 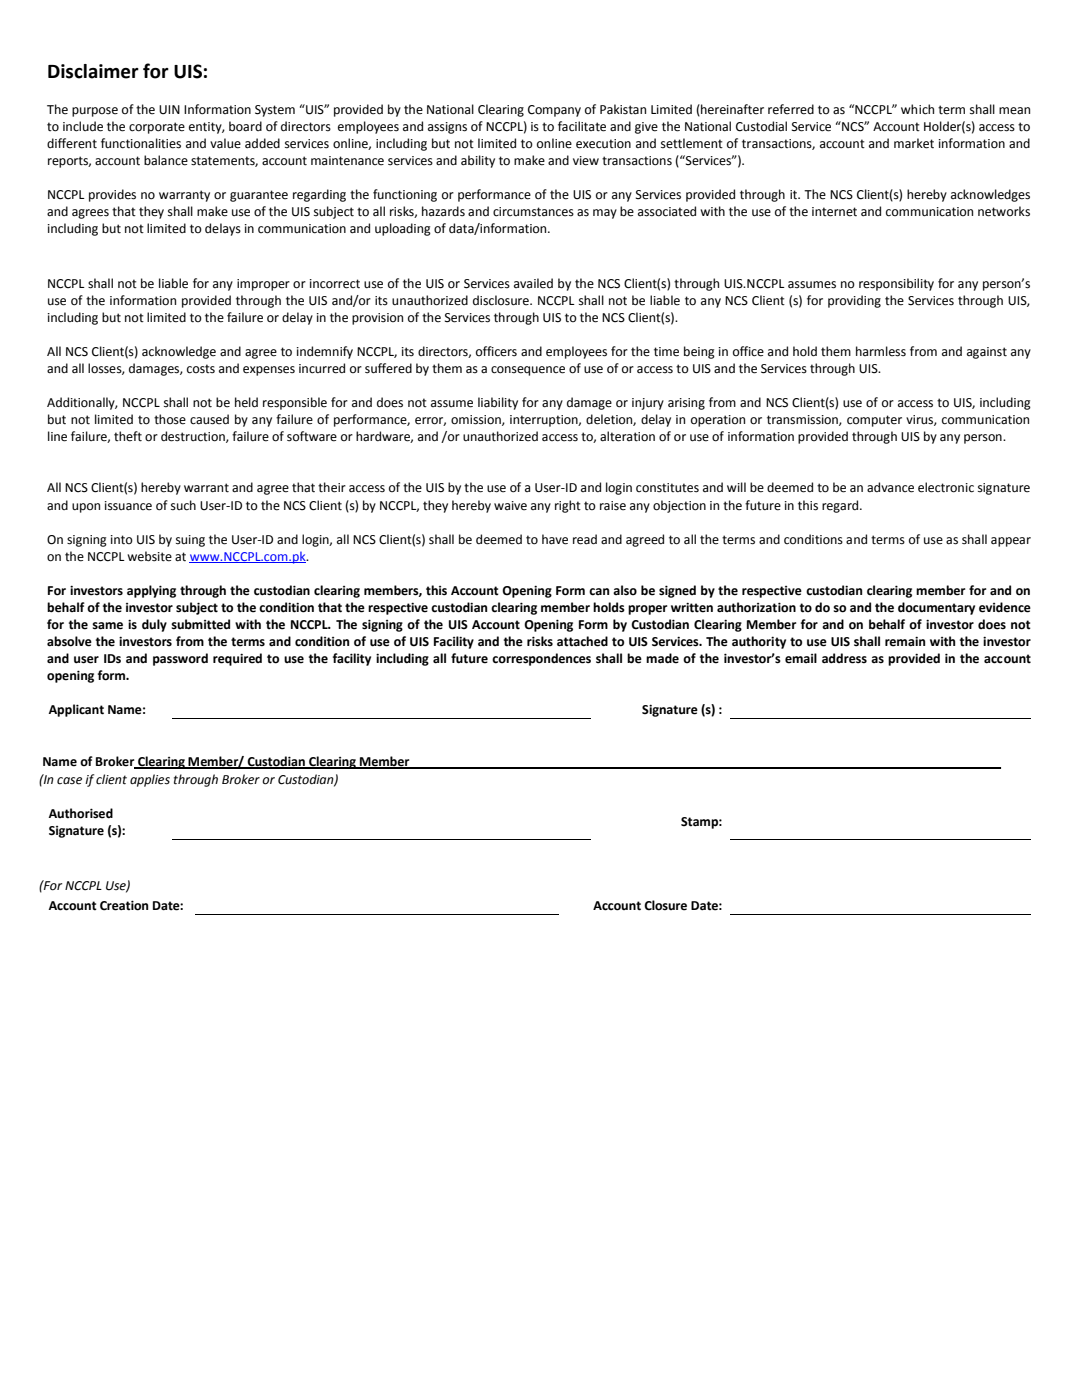 I want to click on such, so click(x=183, y=505).
